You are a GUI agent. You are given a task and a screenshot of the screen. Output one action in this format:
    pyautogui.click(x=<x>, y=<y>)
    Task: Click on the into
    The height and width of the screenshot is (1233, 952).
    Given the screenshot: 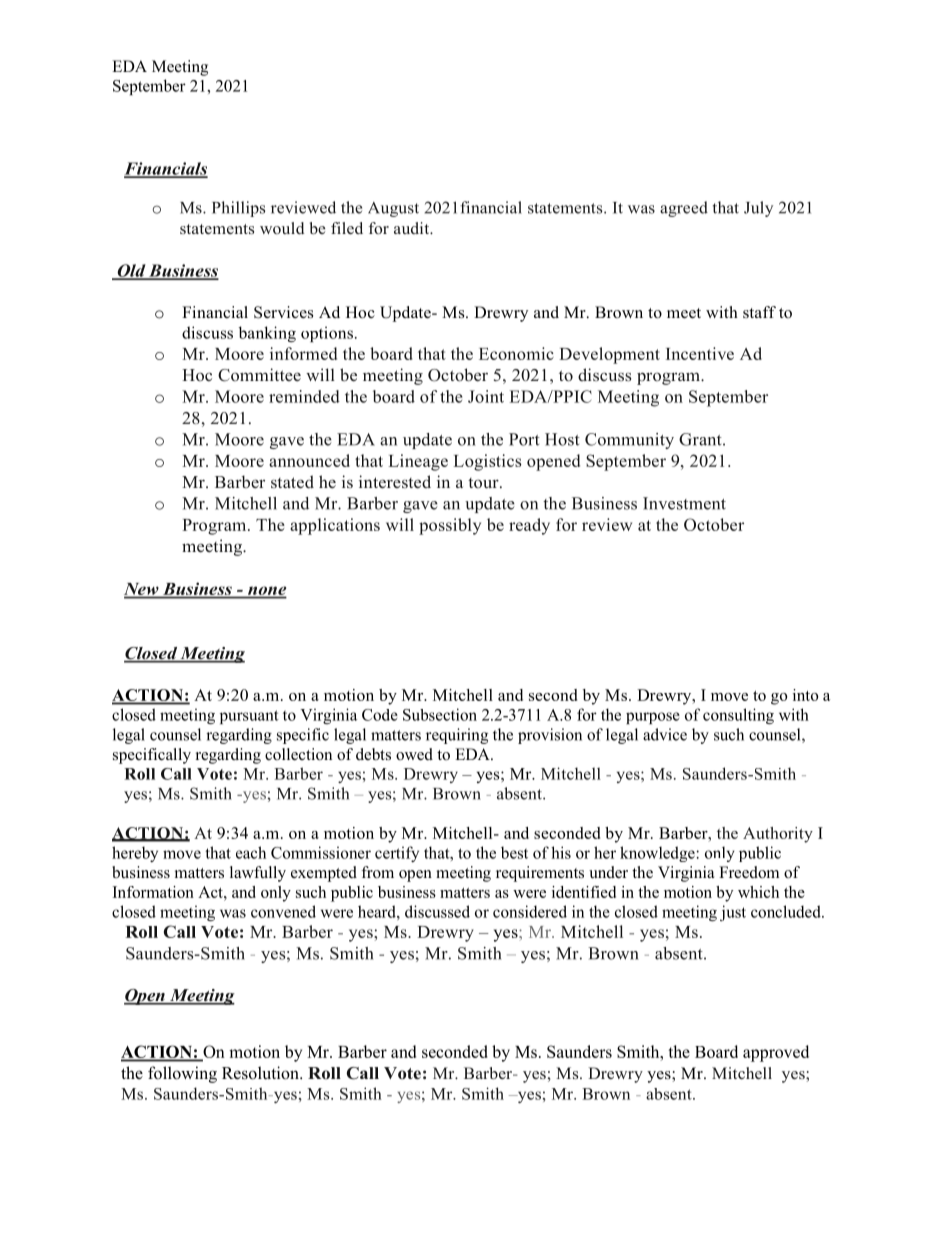 What is the action you would take?
    pyautogui.click(x=805, y=695)
